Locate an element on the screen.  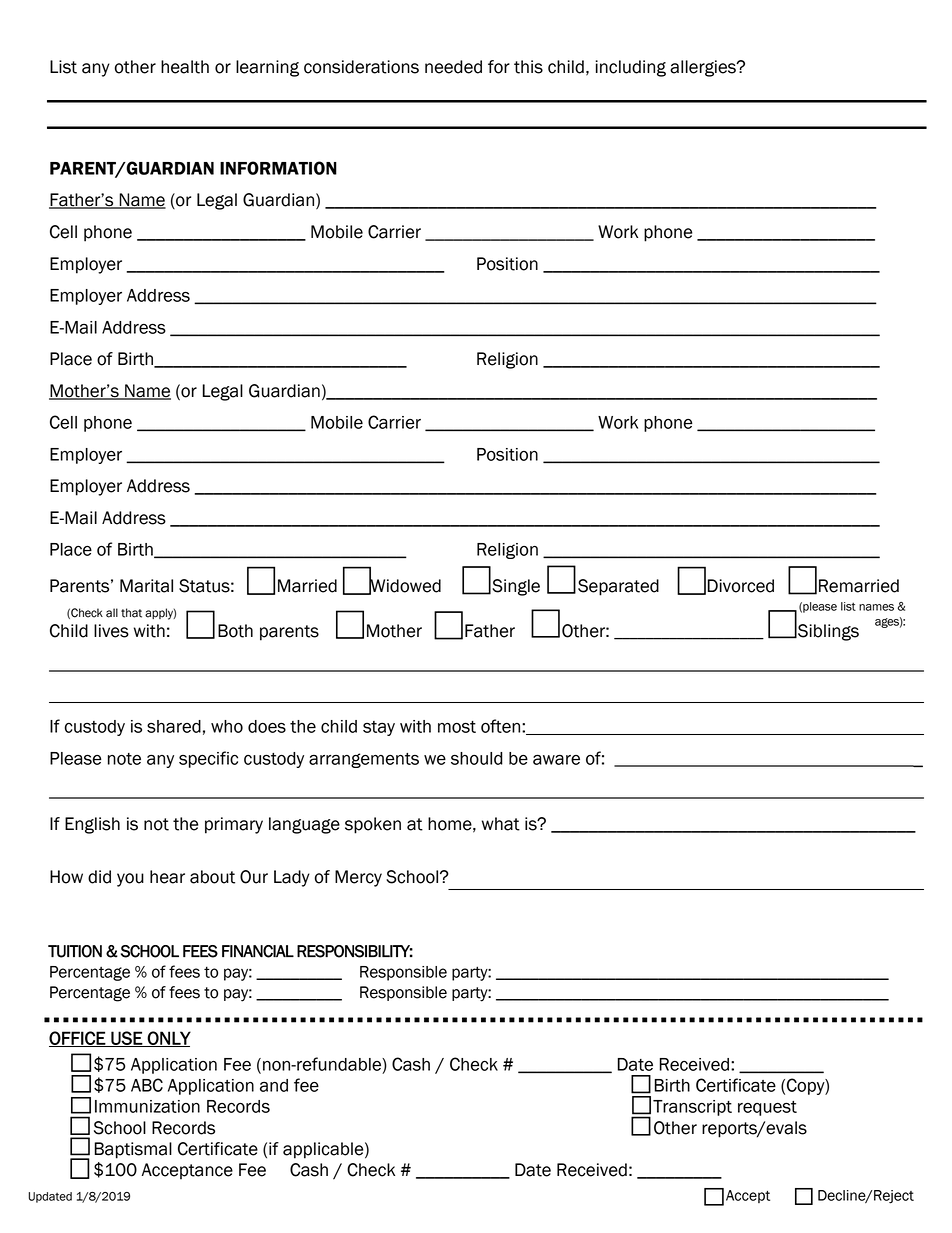
Widowed is located at coordinates (404, 586).
